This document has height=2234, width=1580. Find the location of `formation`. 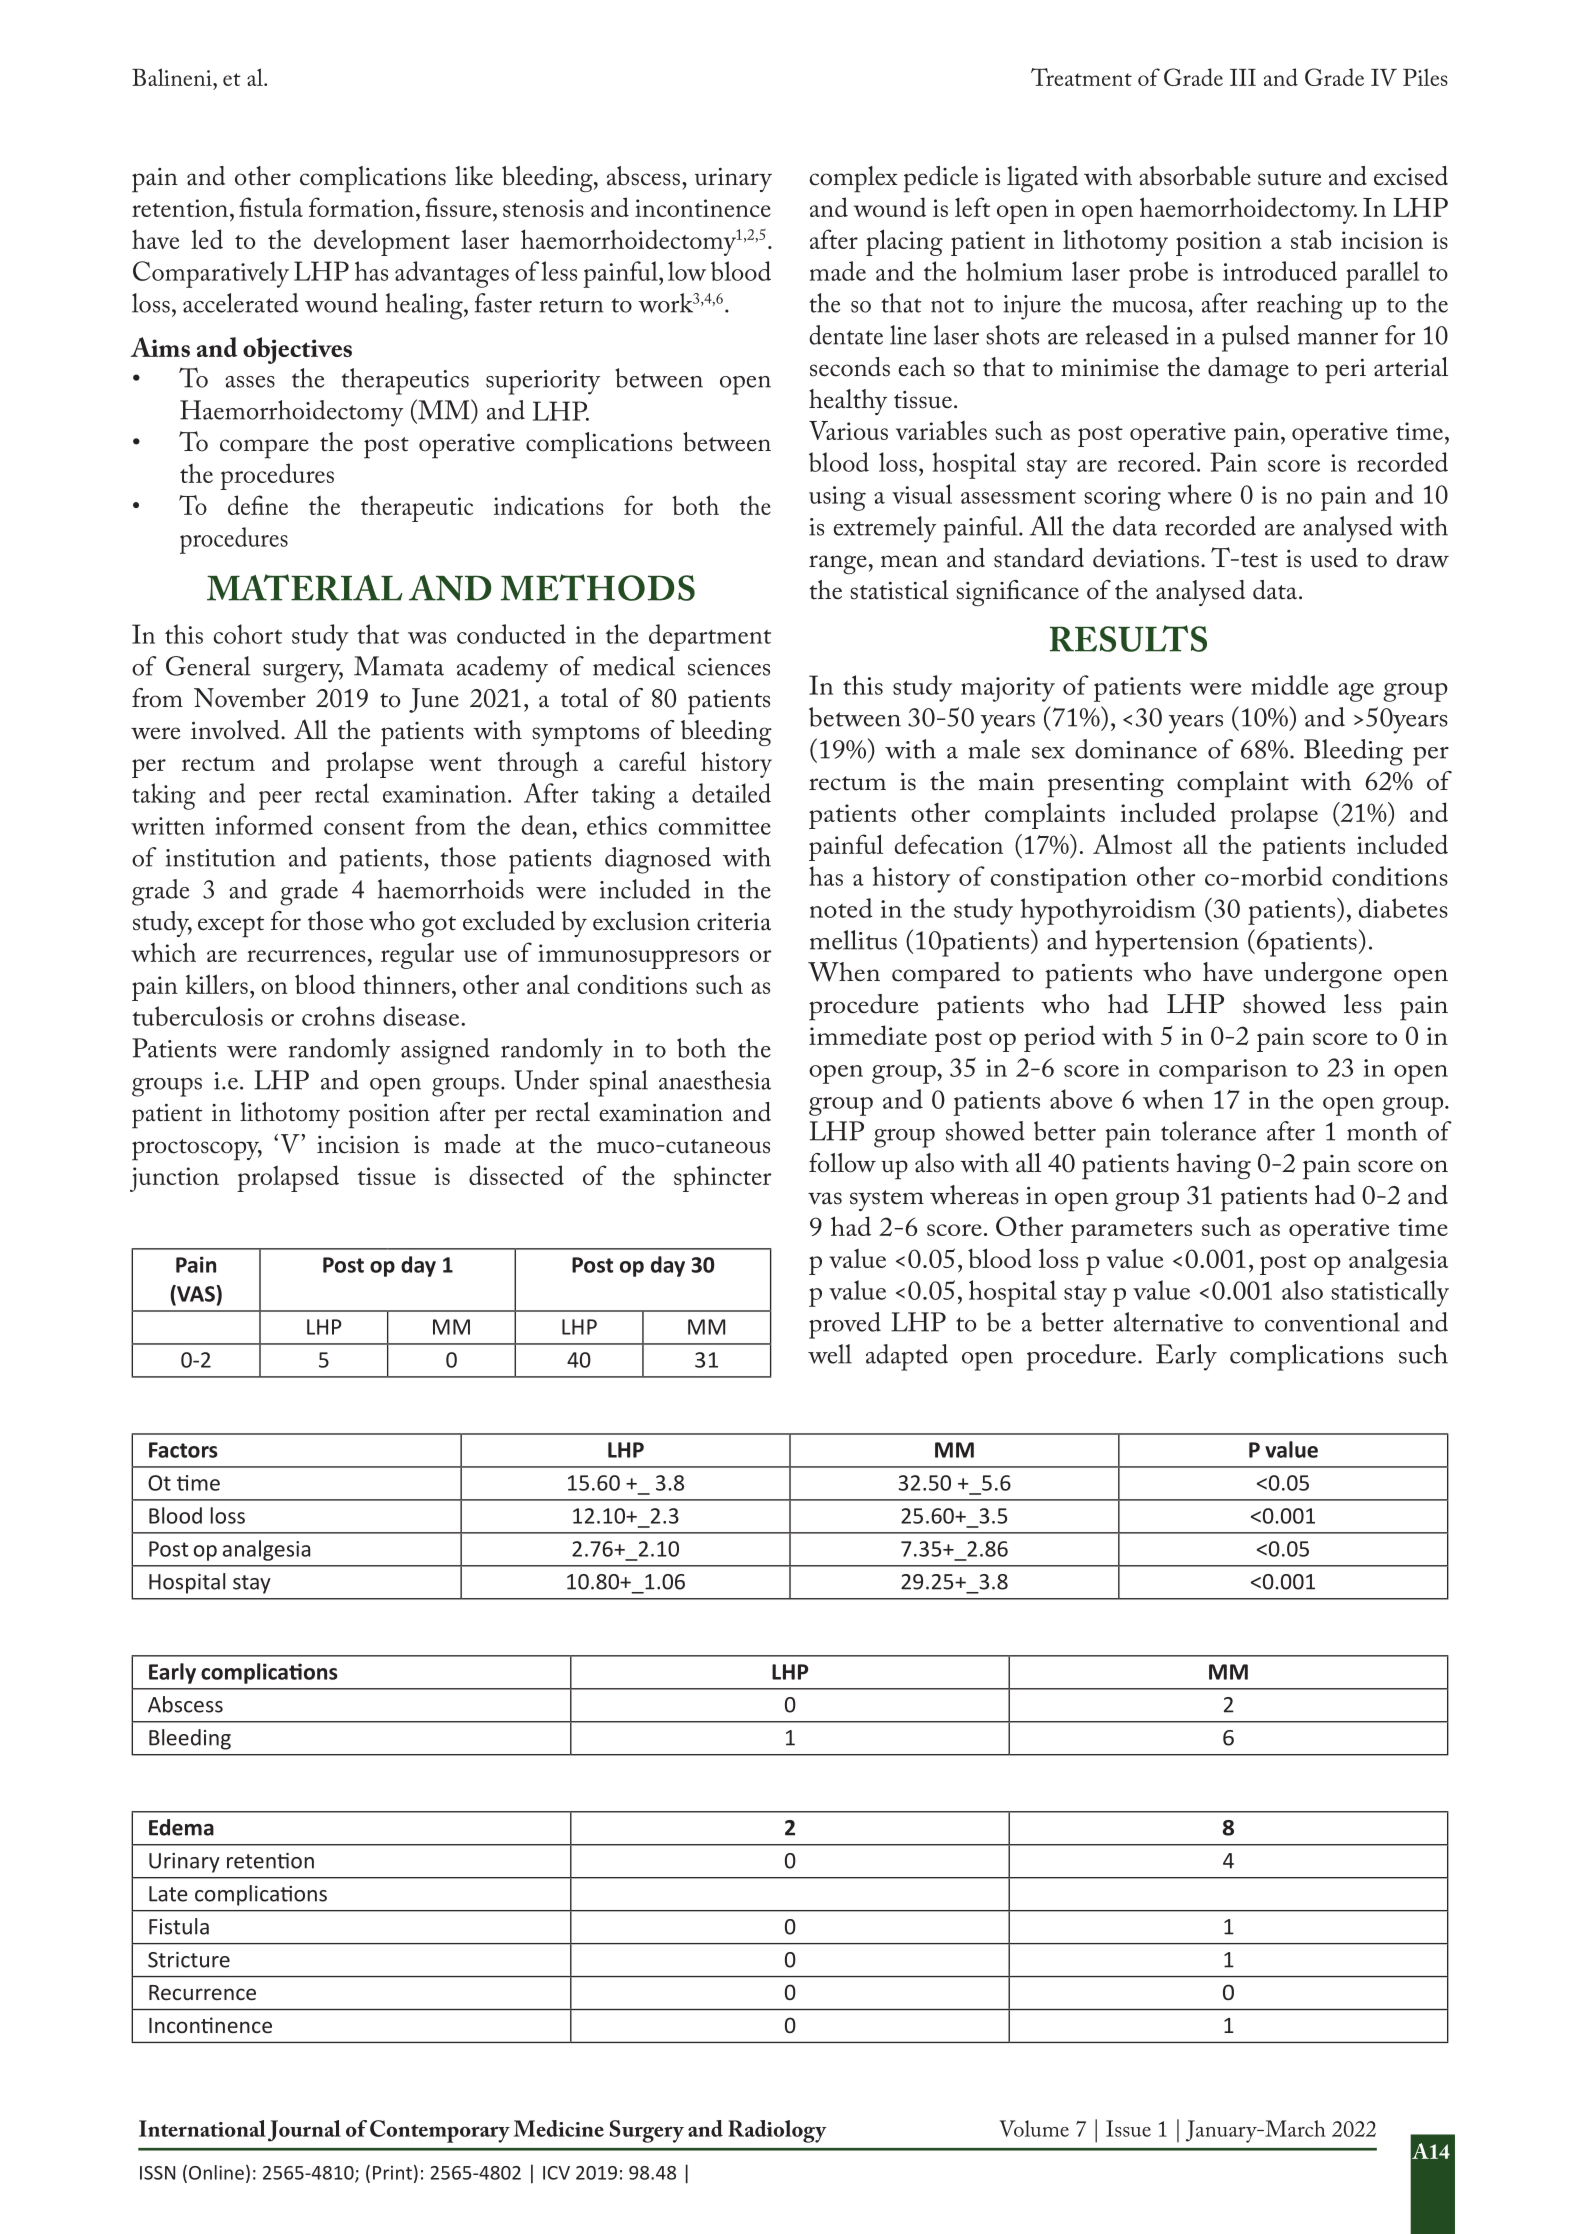

formation is located at coordinates (361, 207).
